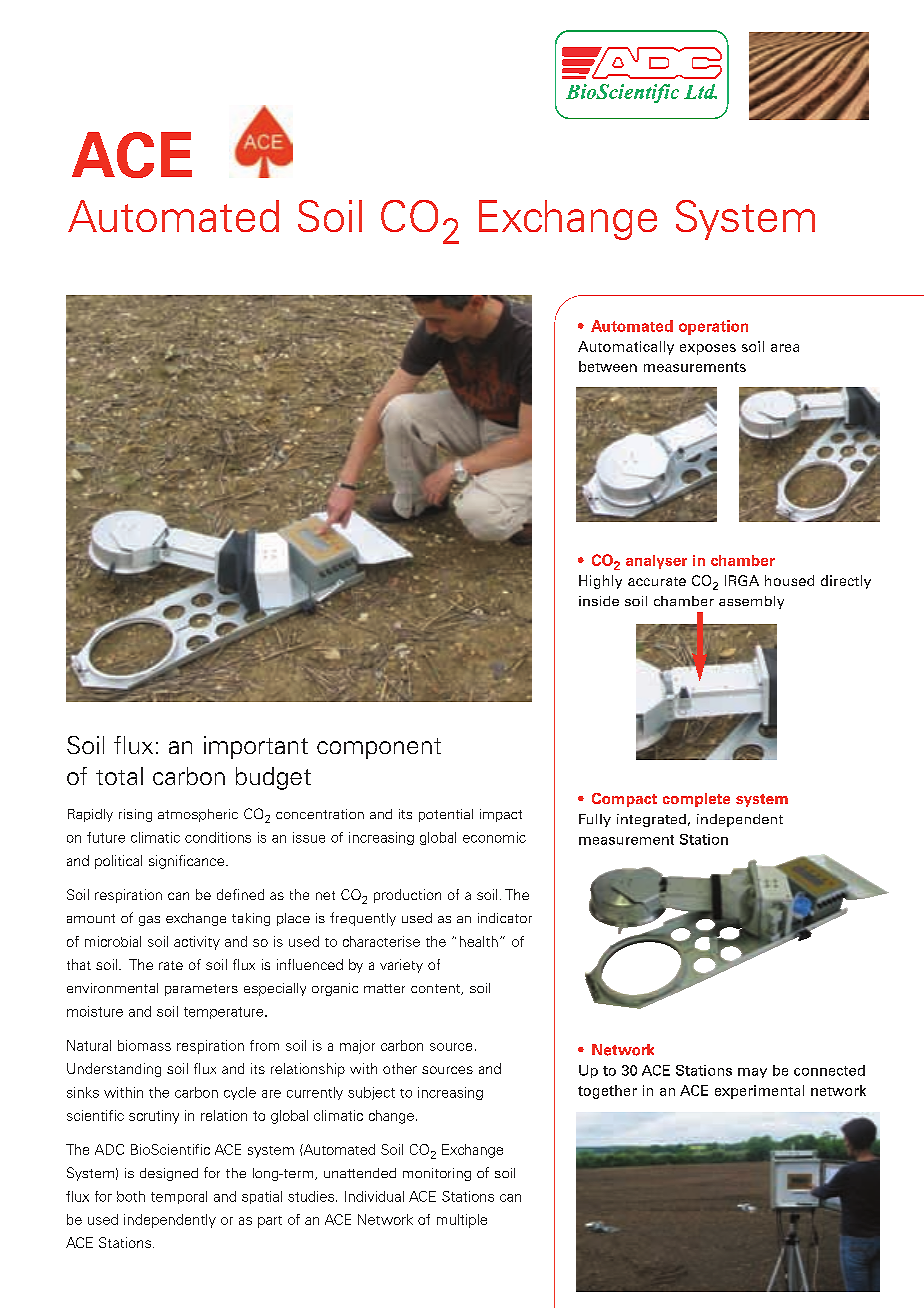 The width and height of the image is (924, 1308). What do you see at coordinates (626, 348) in the image?
I see `Automatically` at bounding box center [626, 348].
